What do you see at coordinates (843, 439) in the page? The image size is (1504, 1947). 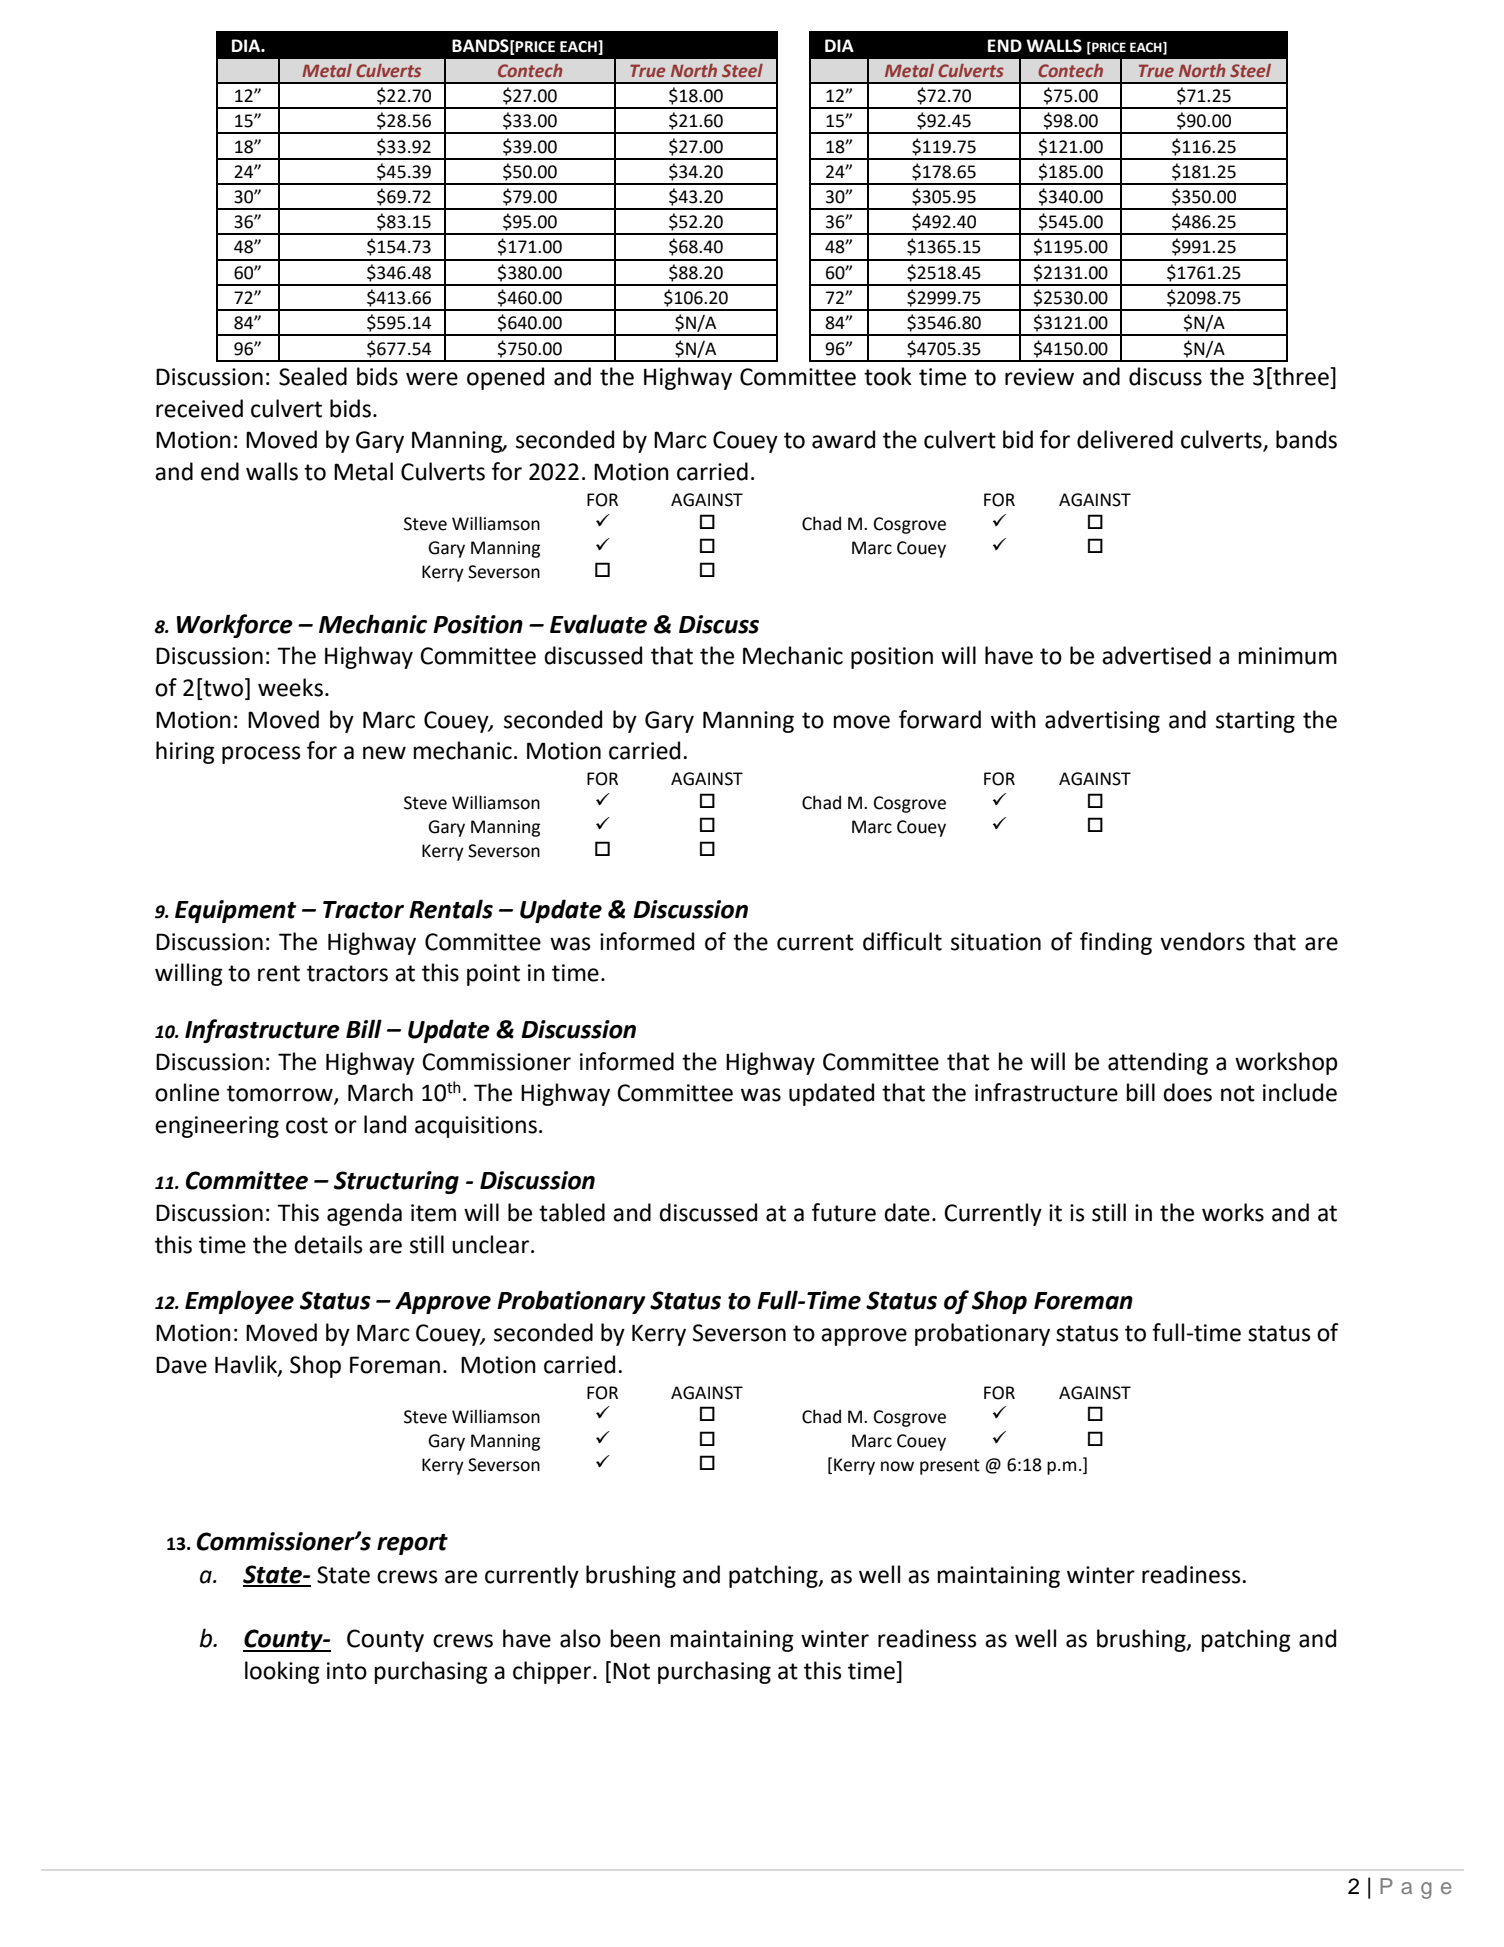 I see `award` at bounding box center [843, 439].
